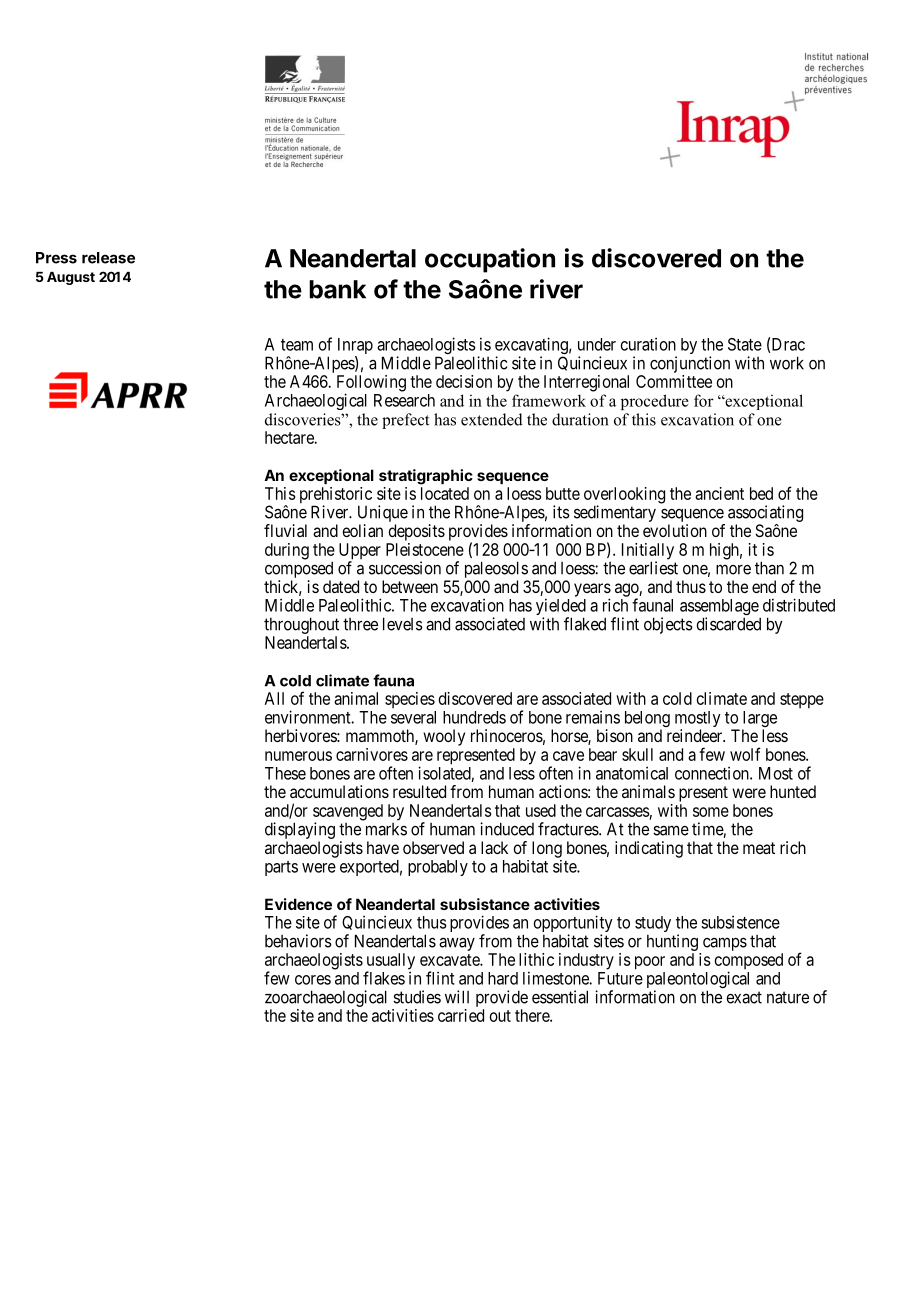 The height and width of the screenshot is (1308, 924). Describe the element at coordinates (300, 832) in the screenshot. I see `displaying` at that location.
